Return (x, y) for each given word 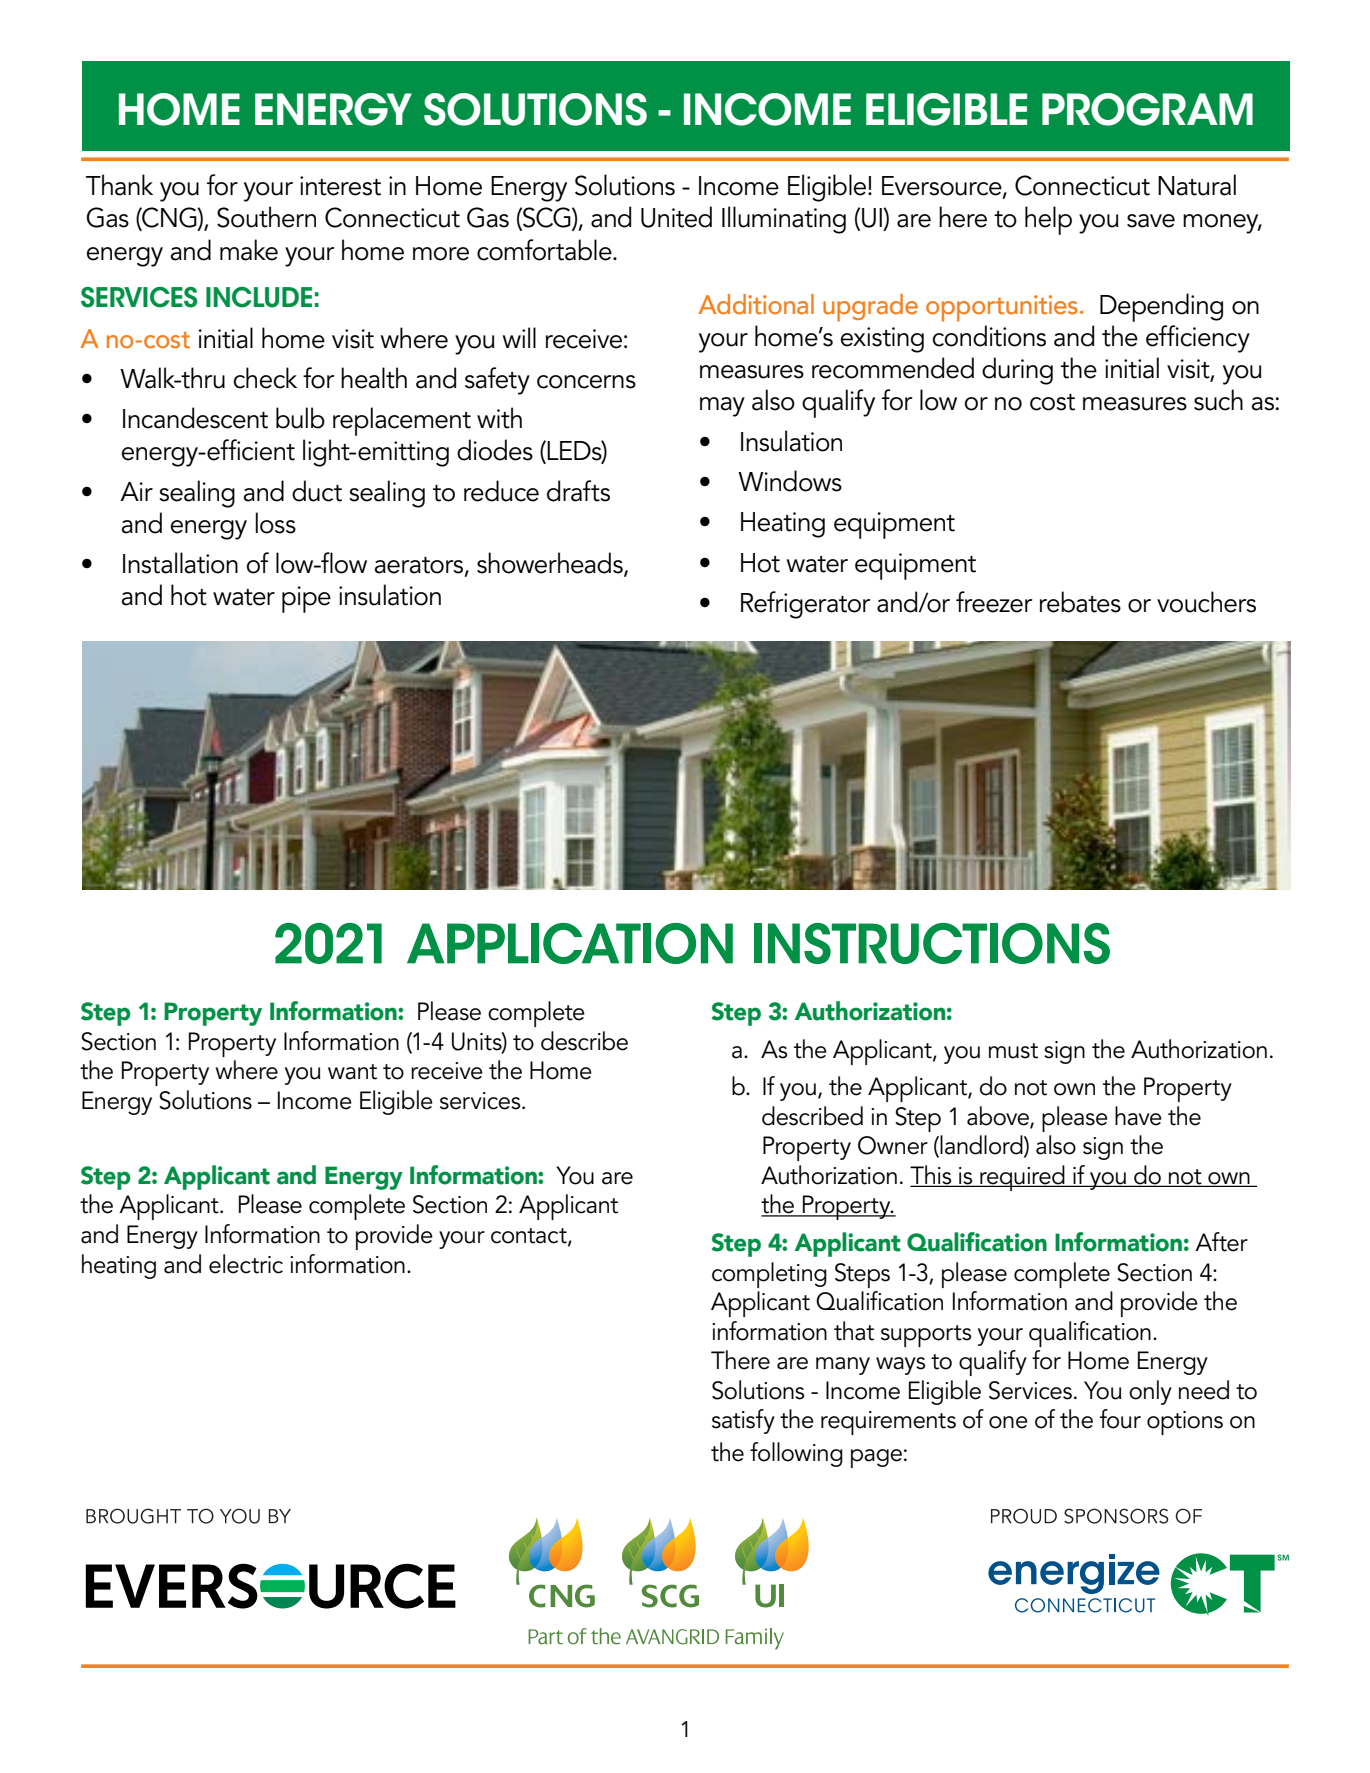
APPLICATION (570, 943)
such (1218, 400)
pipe (306, 599)
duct (317, 491)
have (1138, 1116)
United (676, 217)
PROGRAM (1147, 109)
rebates (1080, 602)
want (352, 1072)
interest (340, 186)
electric (246, 1264)
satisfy (743, 1421)
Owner (893, 1145)
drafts (578, 491)
